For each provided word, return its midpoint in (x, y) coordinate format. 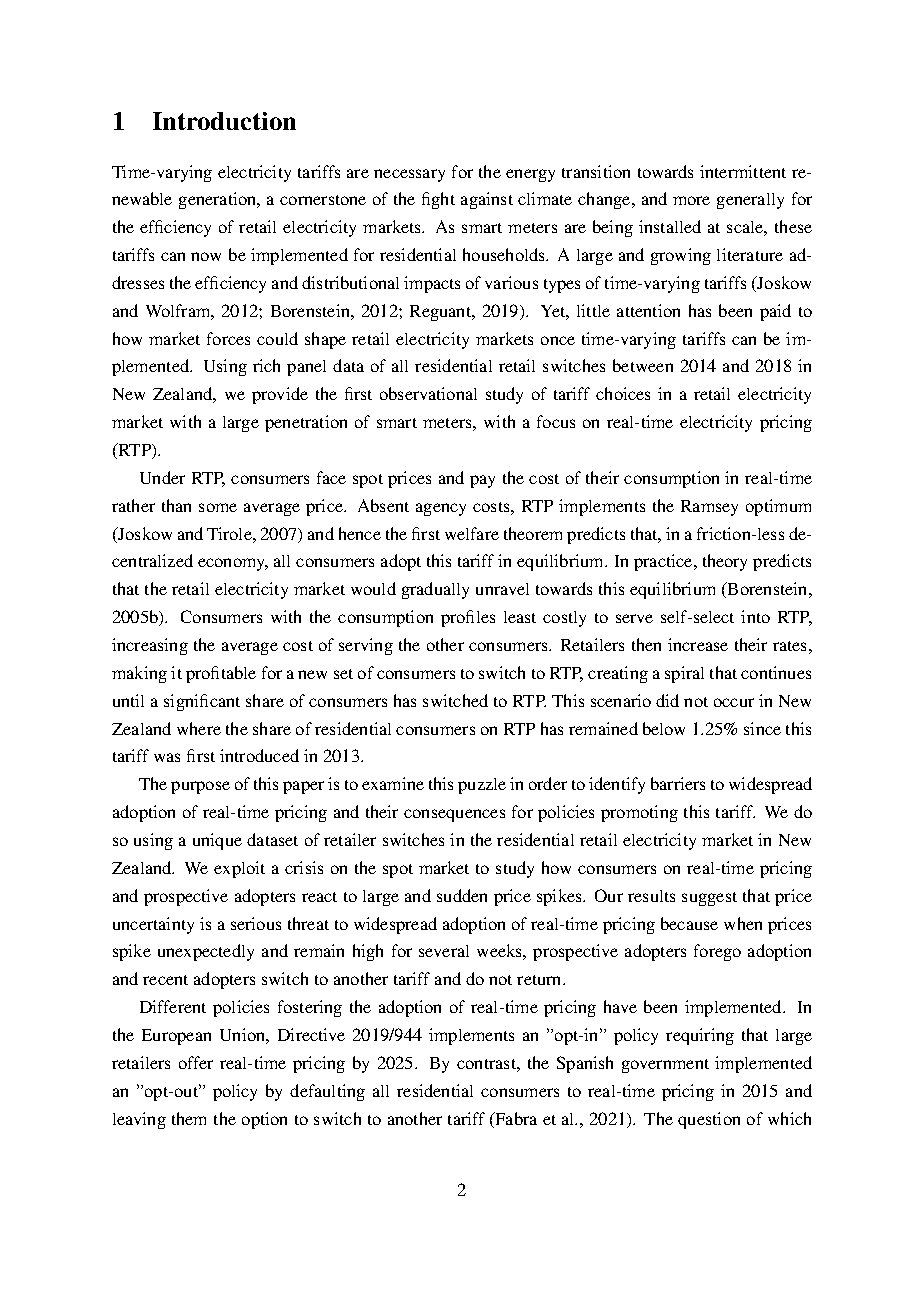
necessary (409, 175)
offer (196, 1062)
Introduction (224, 121)
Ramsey (709, 508)
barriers (678, 783)
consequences (454, 815)
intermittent (743, 171)
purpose (200, 787)
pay (482, 481)
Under (162, 477)
